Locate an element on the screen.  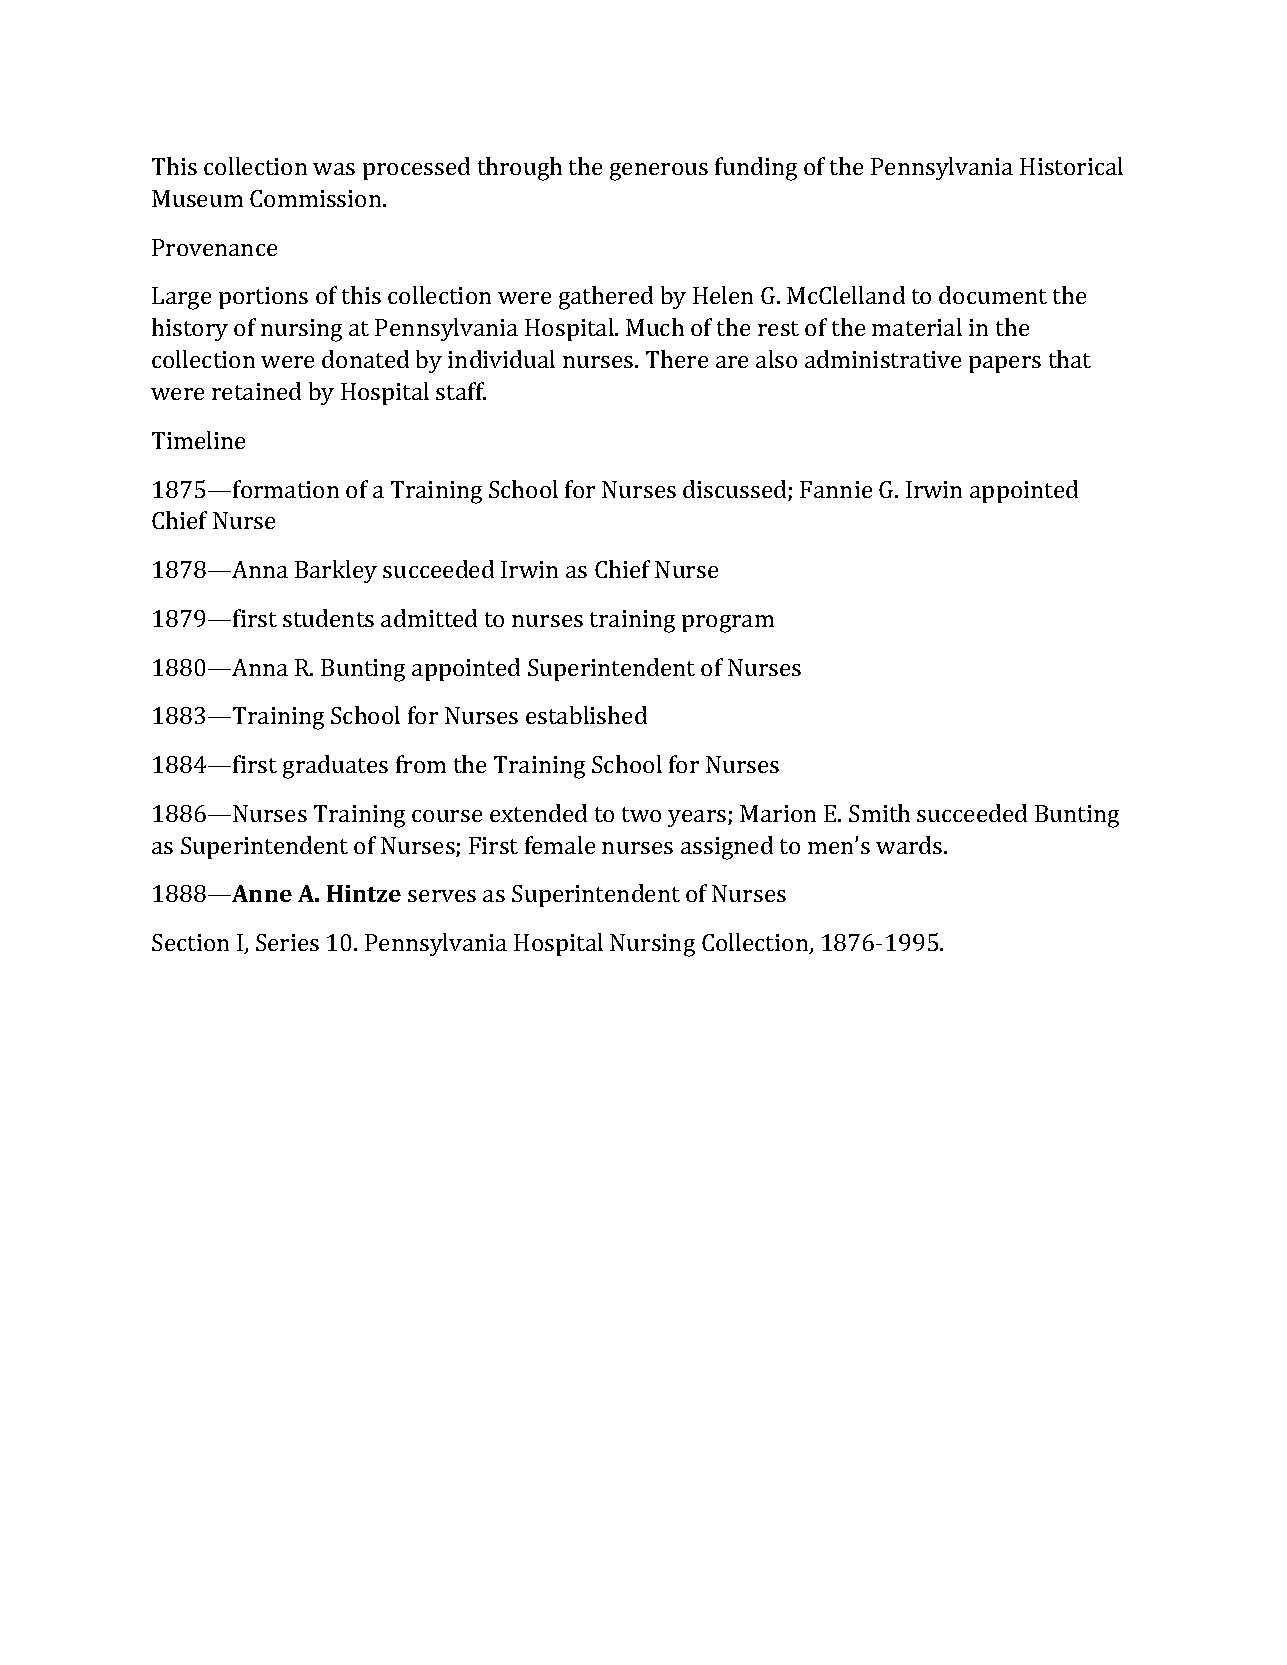
Series is located at coordinates (287, 942).
